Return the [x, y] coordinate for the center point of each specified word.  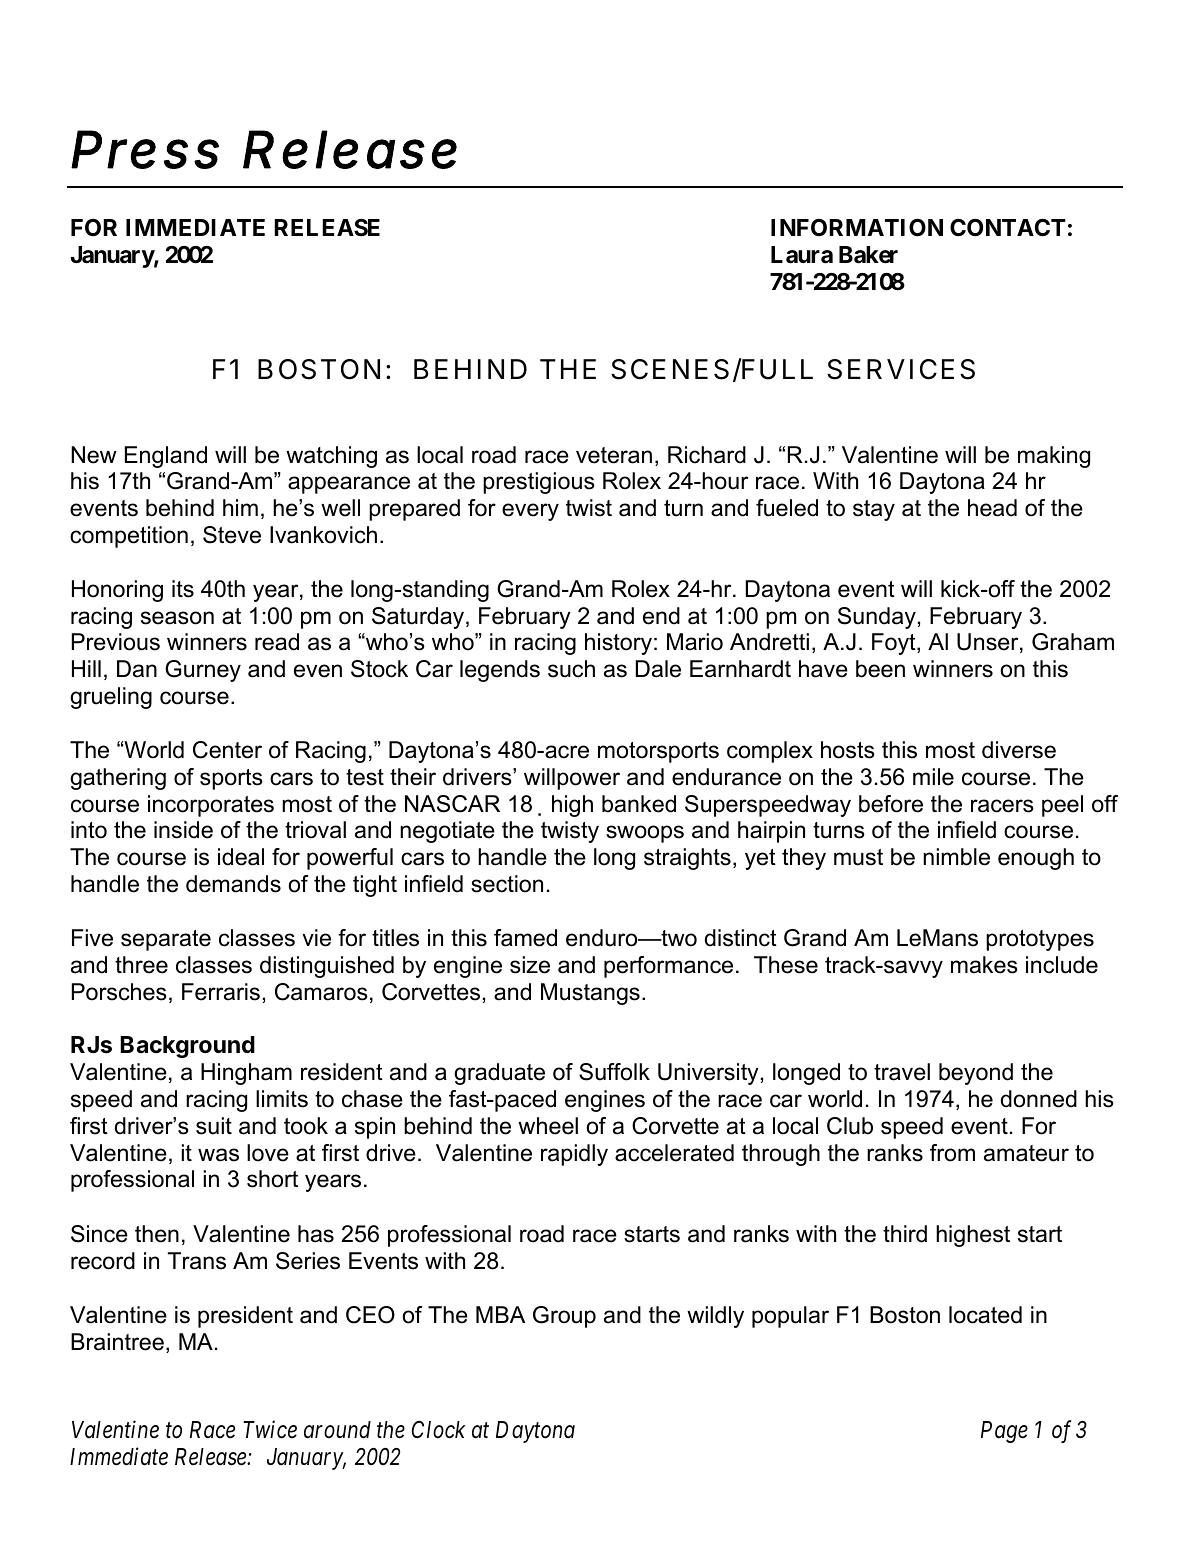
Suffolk [614, 1072]
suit [214, 1126]
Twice [270, 1430]
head [992, 508]
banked [639, 804]
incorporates [211, 806]
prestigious [539, 483]
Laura [802, 255]
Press [145, 149]
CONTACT [1008, 227]
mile [933, 777]
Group [564, 1317]
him [240, 507]
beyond [976, 1074]
